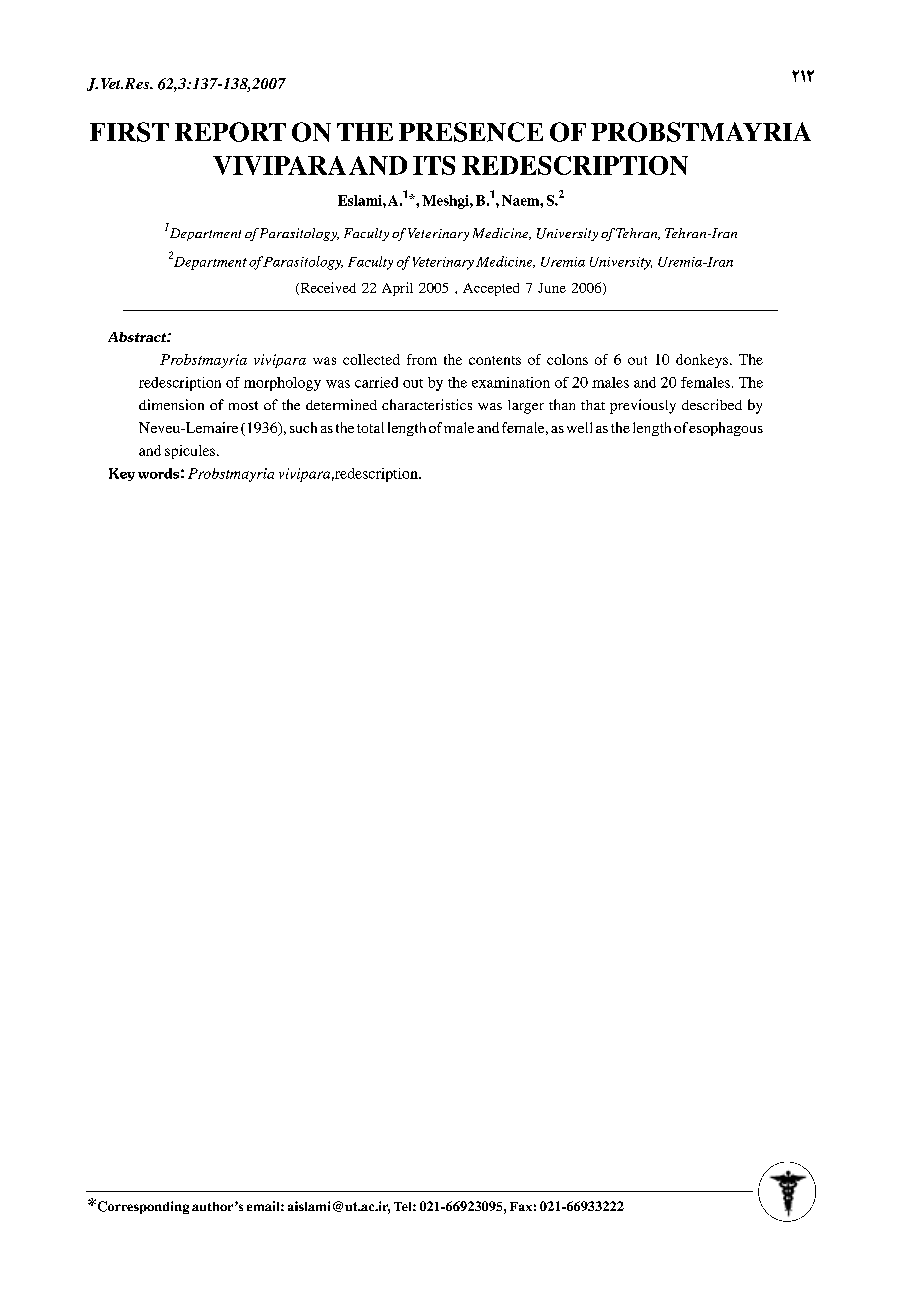  What do you see at coordinates (327, 288) in the document?
I see `Received` at bounding box center [327, 288].
